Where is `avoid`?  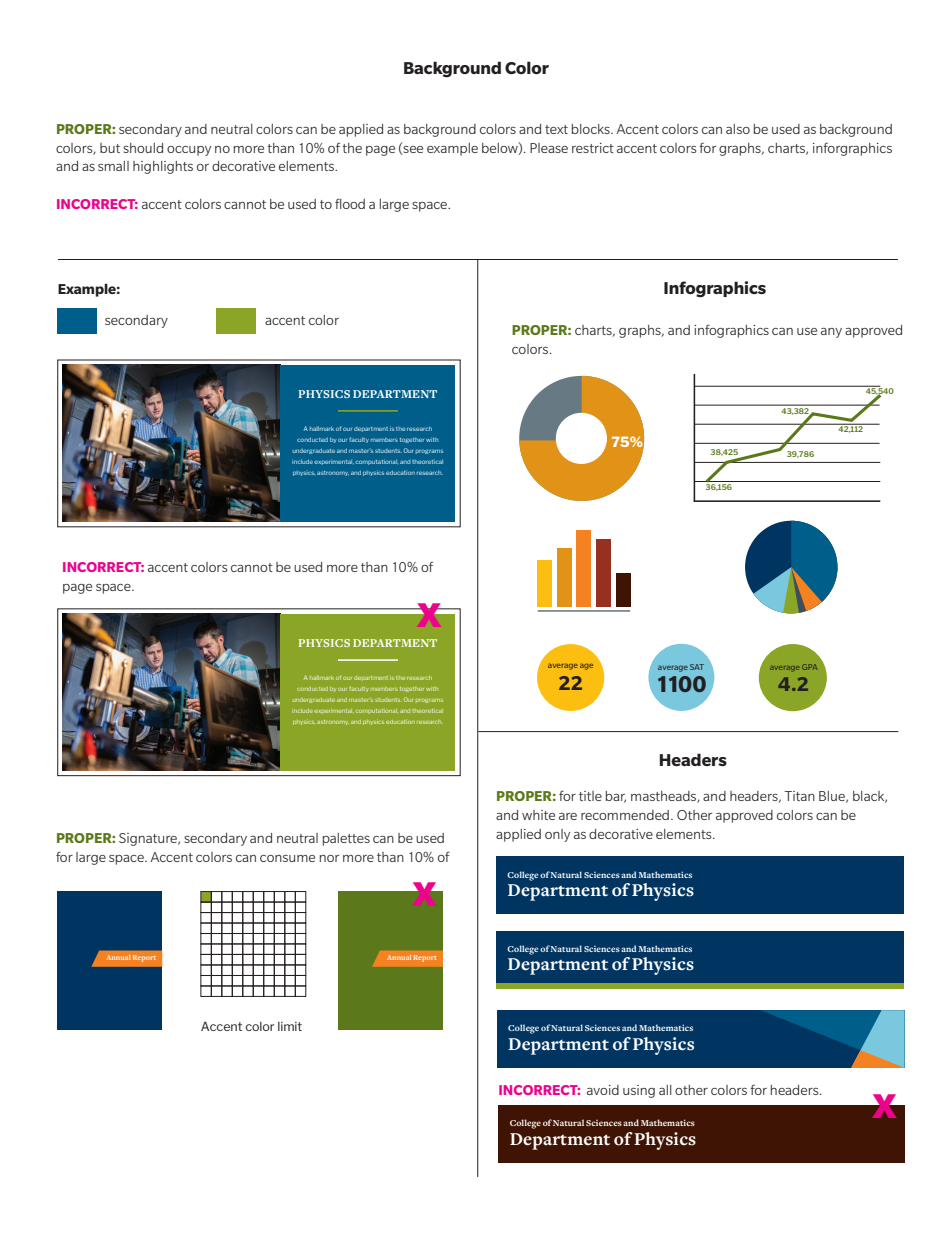 avoid is located at coordinates (603, 1090).
